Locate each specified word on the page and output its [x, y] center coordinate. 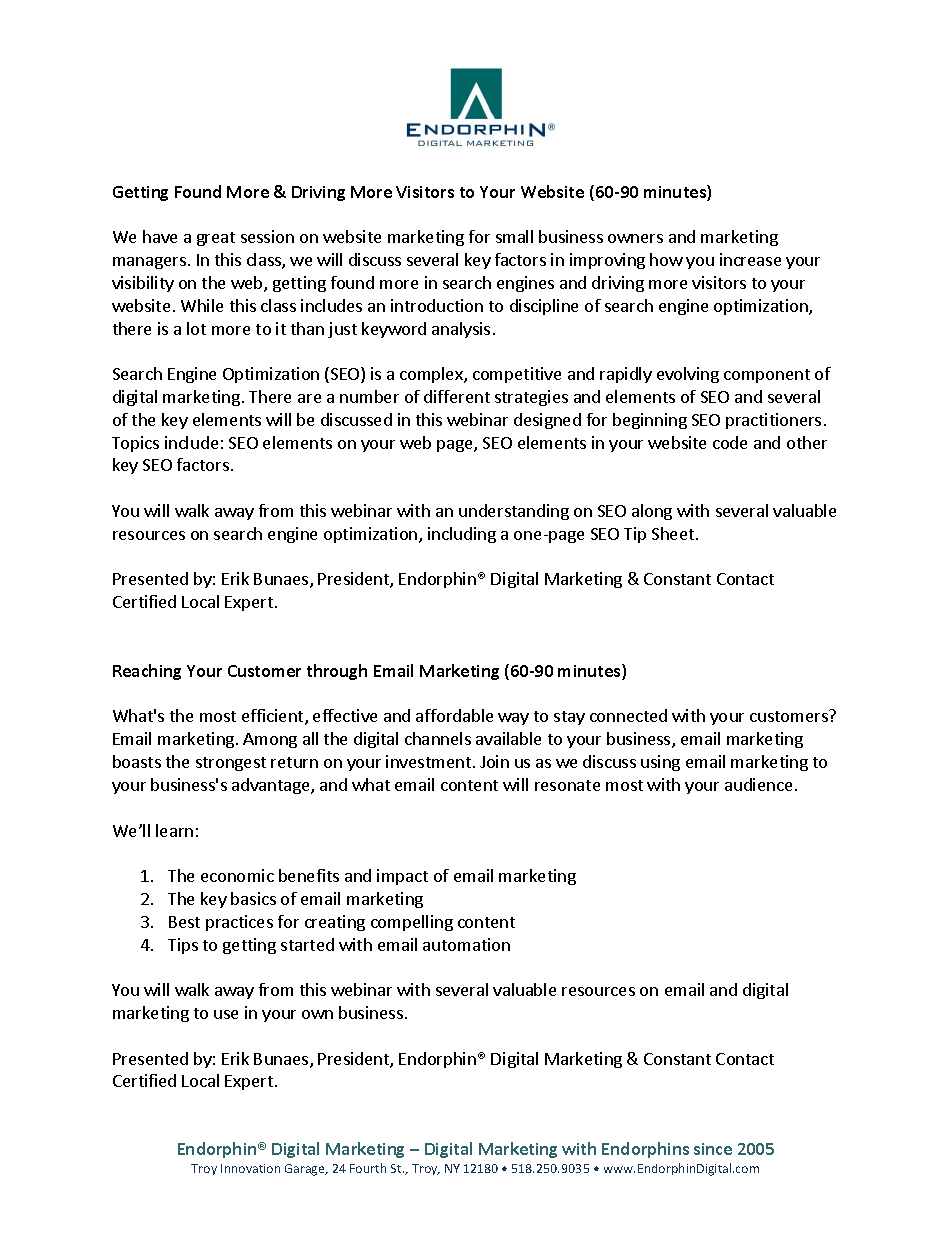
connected [628, 715]
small [514, 236]
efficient [274, 717]
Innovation [250, 1168]
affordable [454, 715]
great [216, 239]
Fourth [368, 1168]
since [713, 1149]
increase [750, 259]
